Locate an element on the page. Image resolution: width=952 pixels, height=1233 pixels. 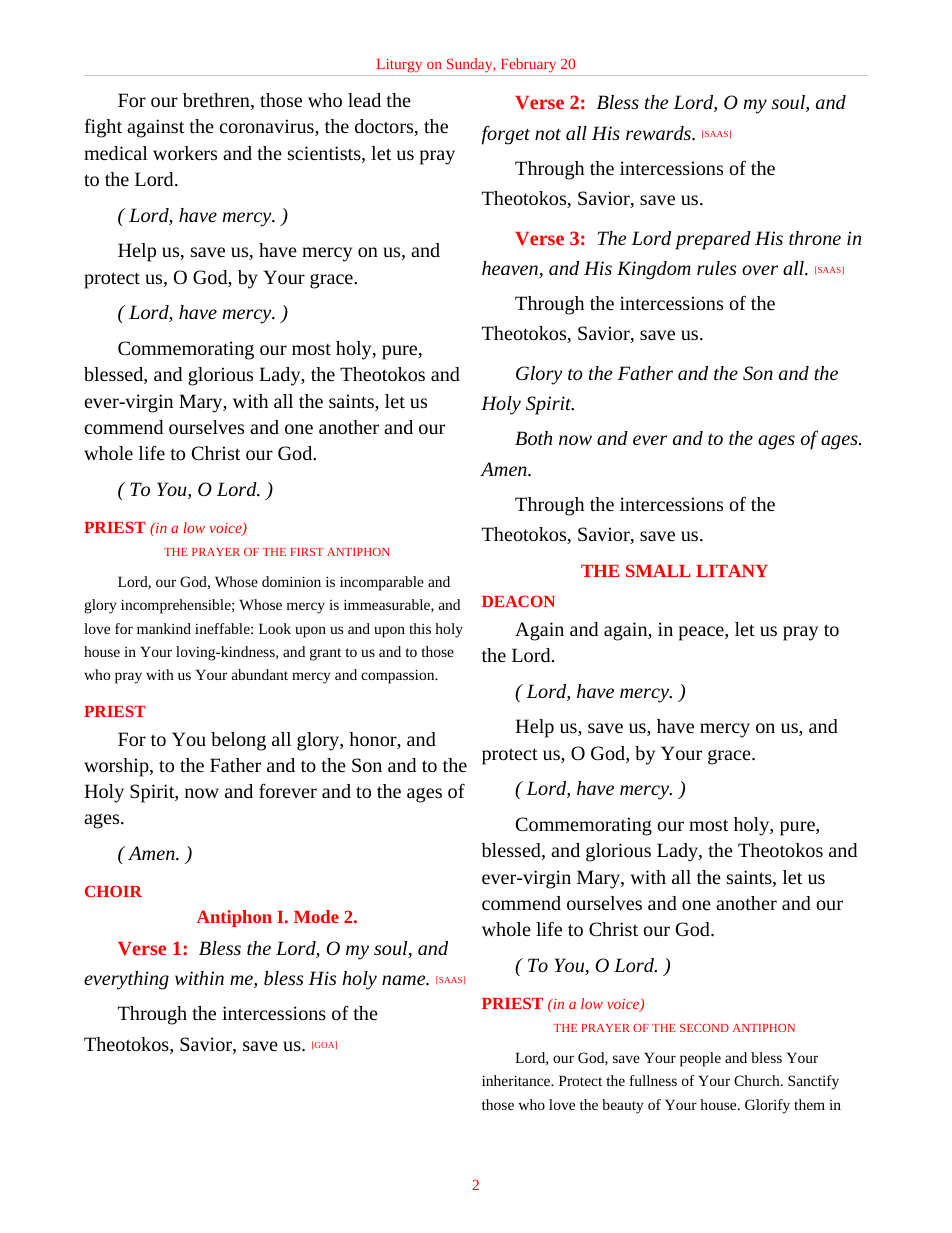
compassion is located at coordinates (399, 676).
